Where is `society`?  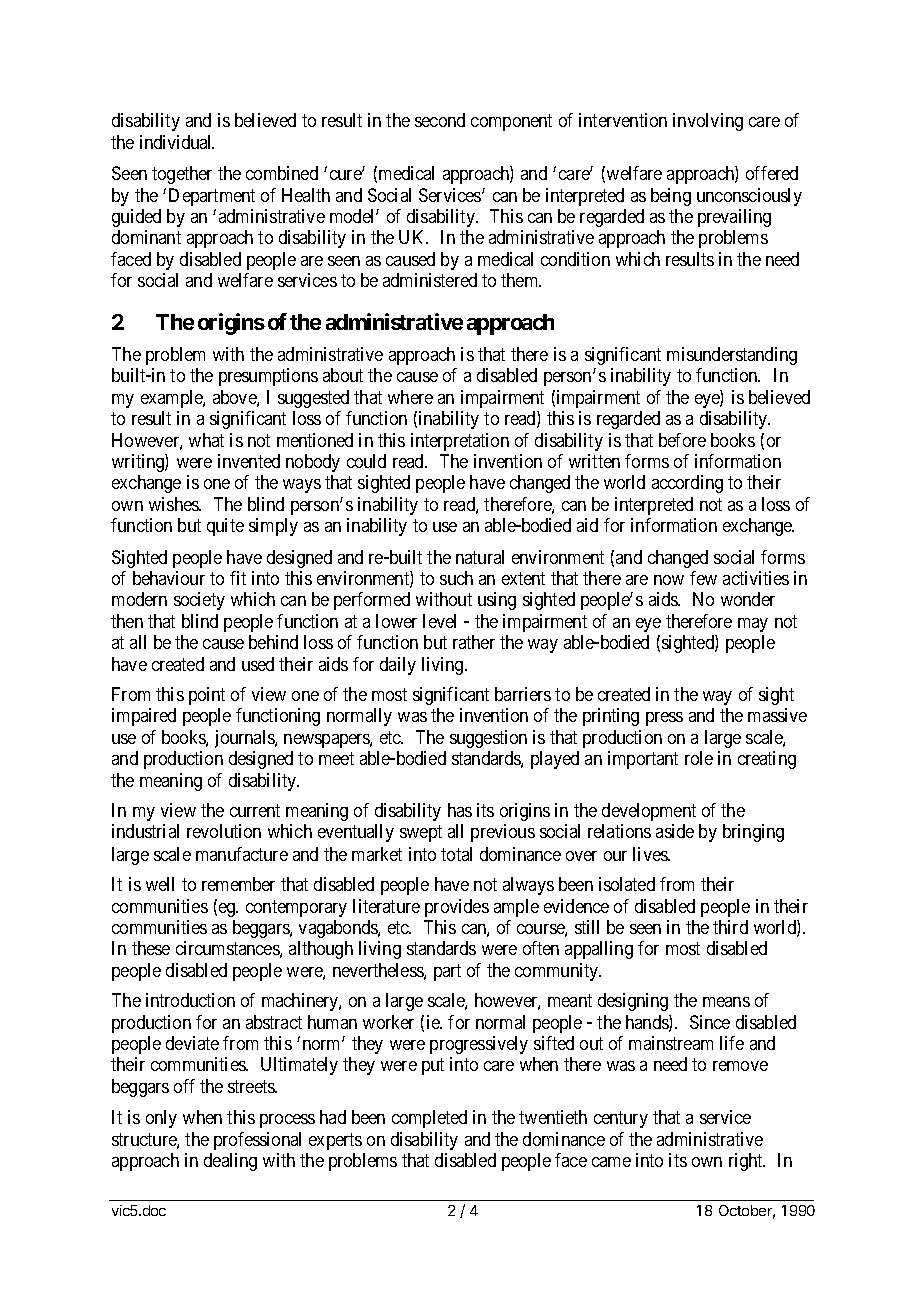
society is located at coordinates (199, 601).
